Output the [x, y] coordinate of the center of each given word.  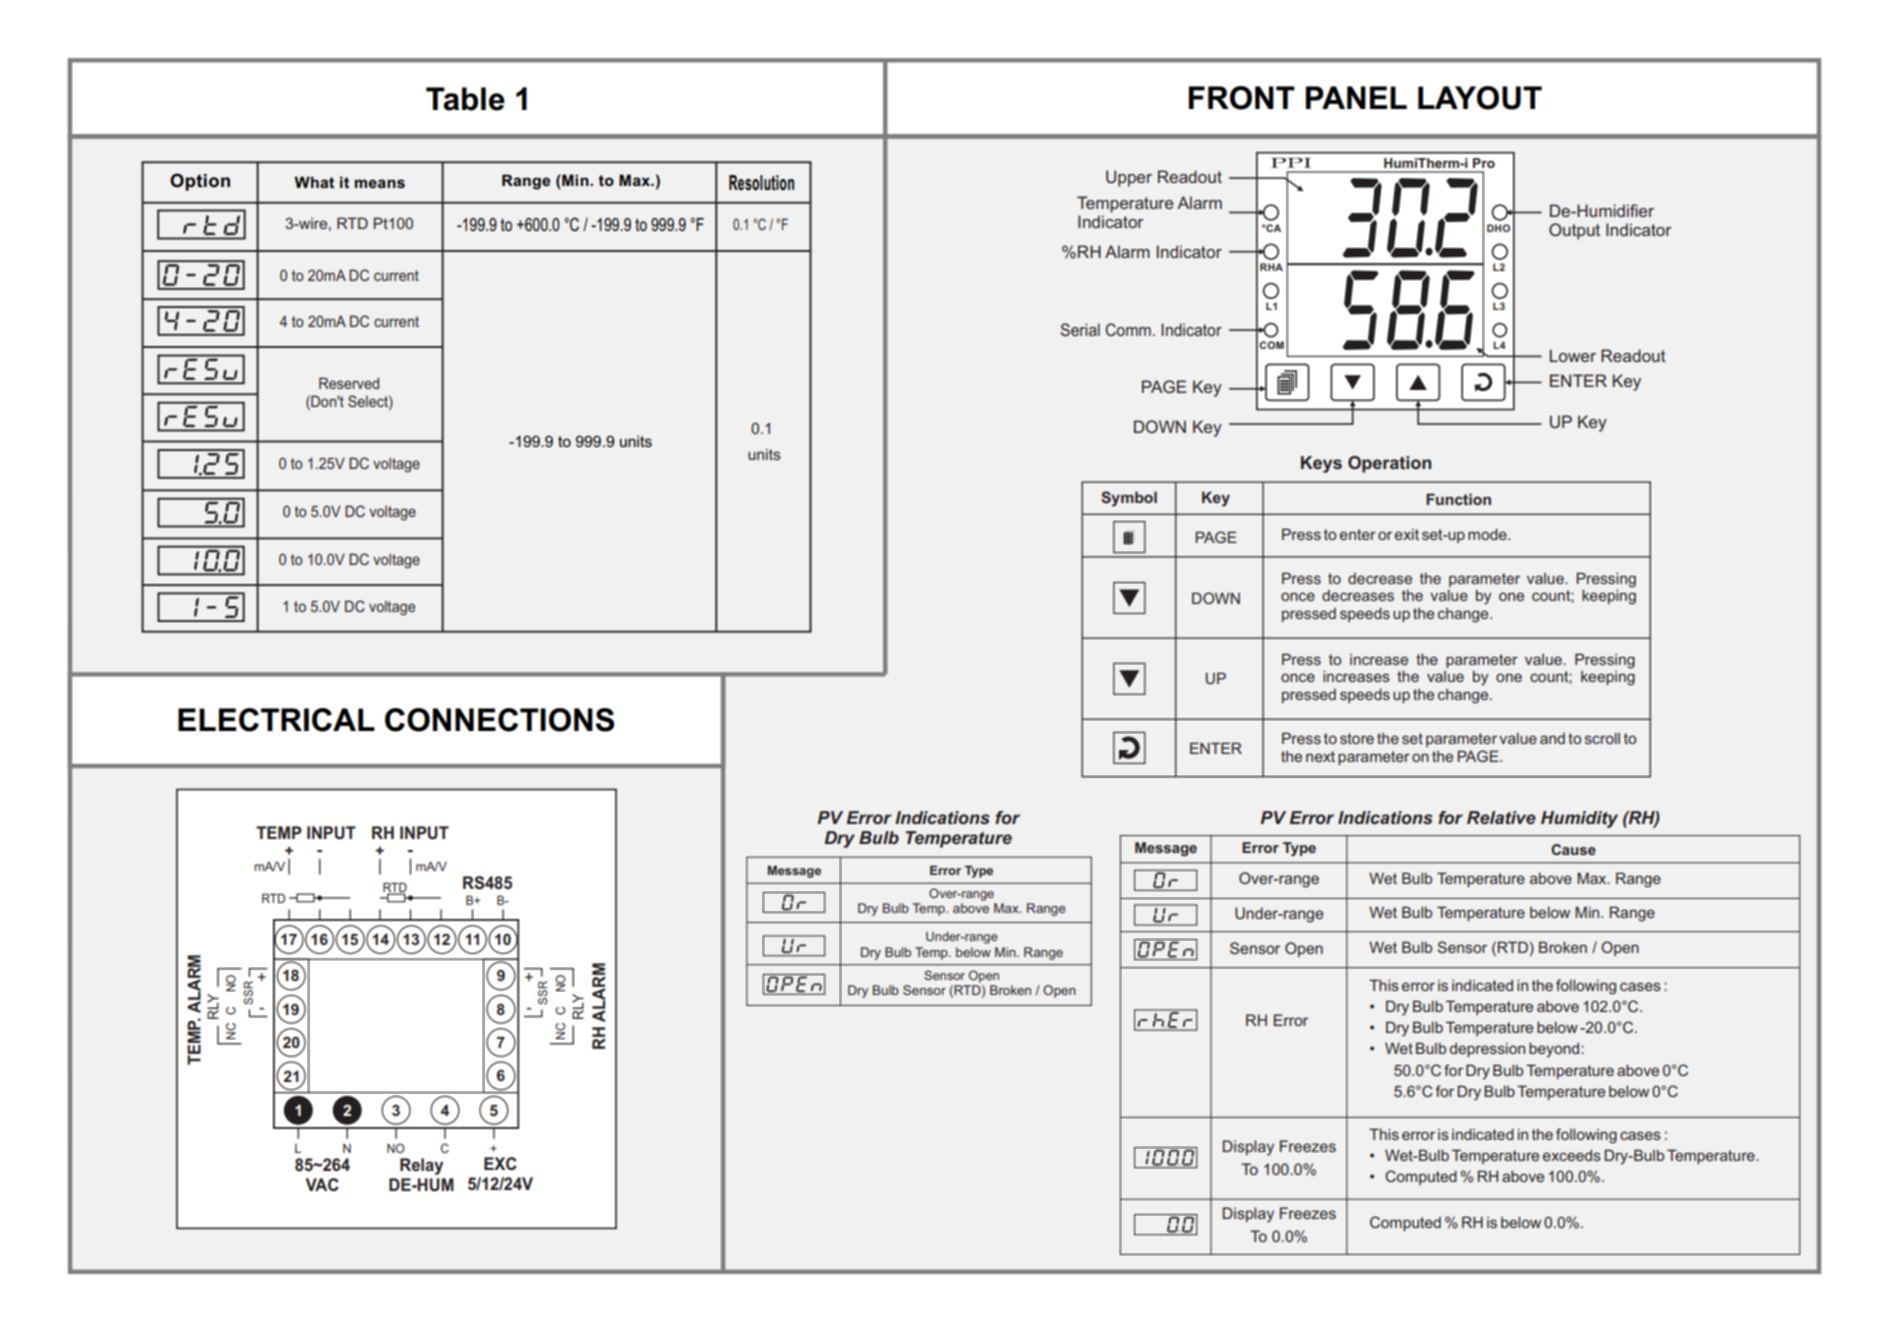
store [1357, 738]
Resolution [761, 183]
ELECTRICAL [276, 720]
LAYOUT [1480, 98]
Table [465, 99]
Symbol [1129, 499]
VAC [322, 1184]
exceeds [1572, 1155]
